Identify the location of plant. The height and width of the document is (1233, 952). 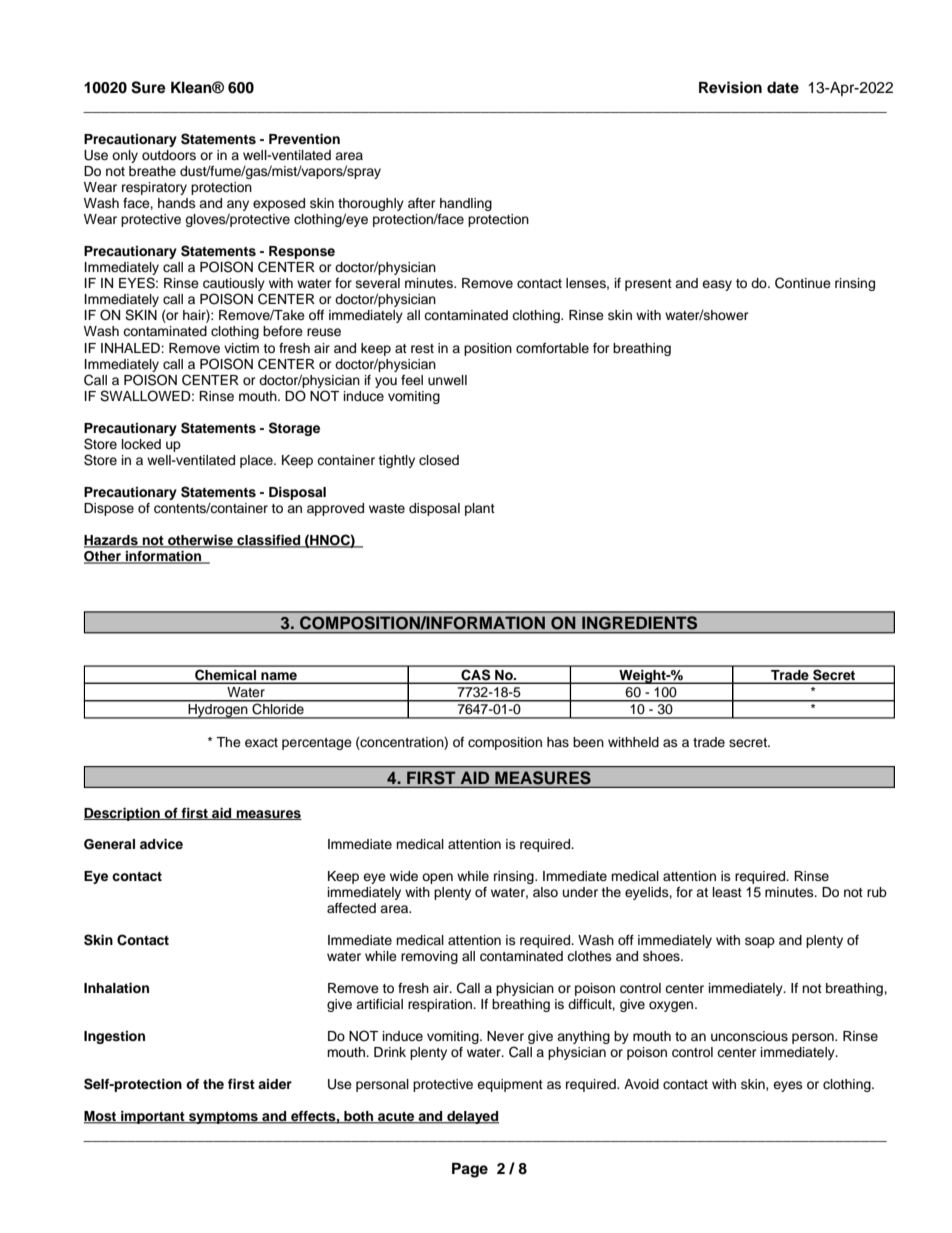
(480, 509).
